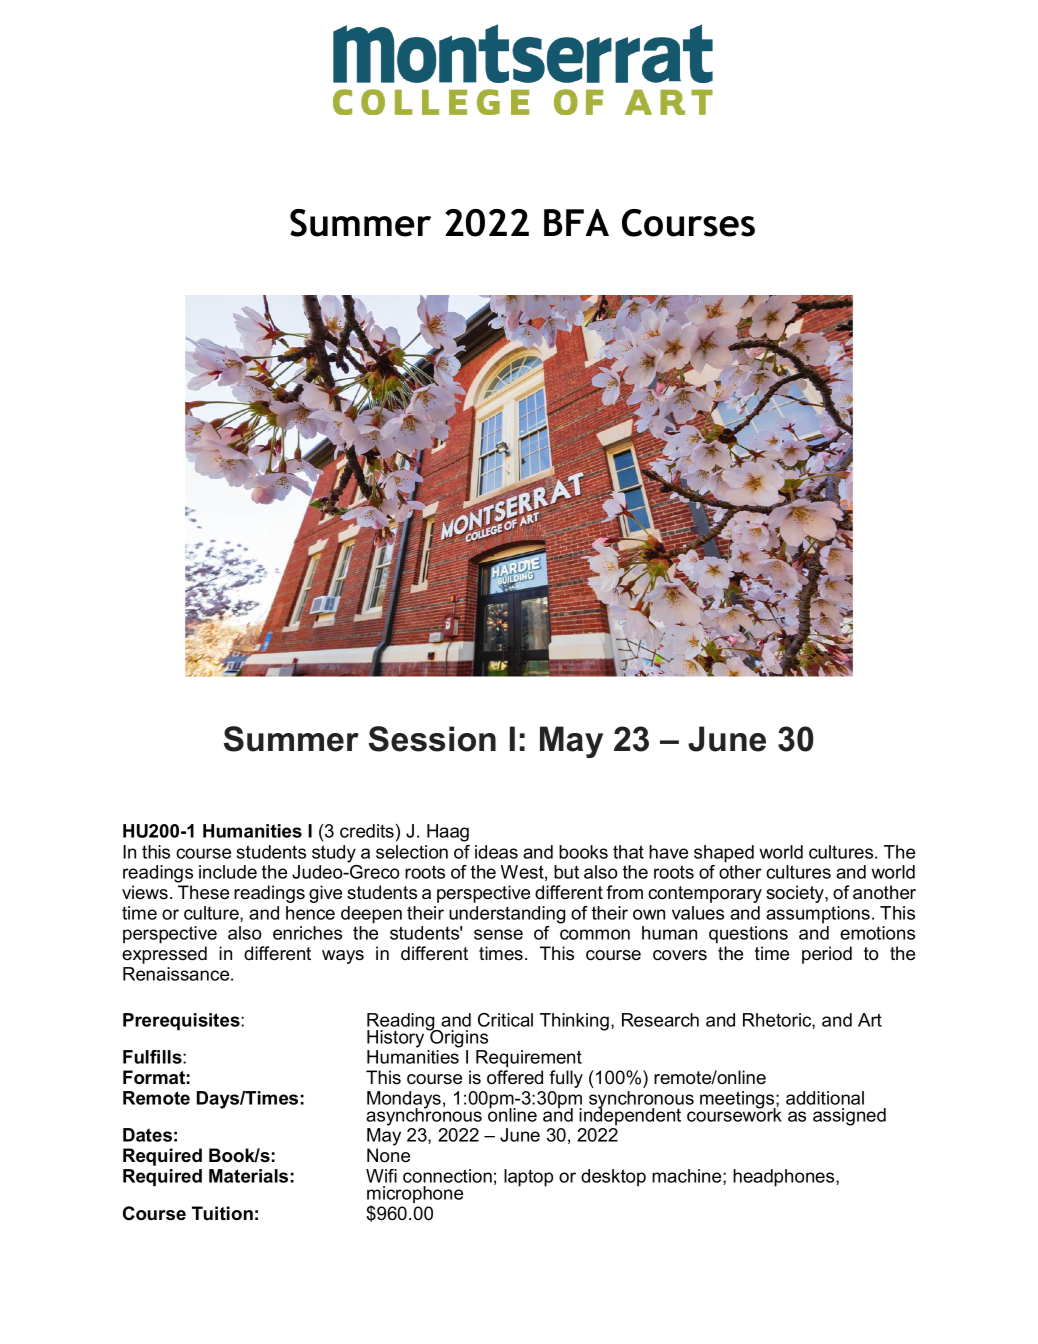 The image size is (1038, 1344). I want to click on BFA, so click(576, 222).
